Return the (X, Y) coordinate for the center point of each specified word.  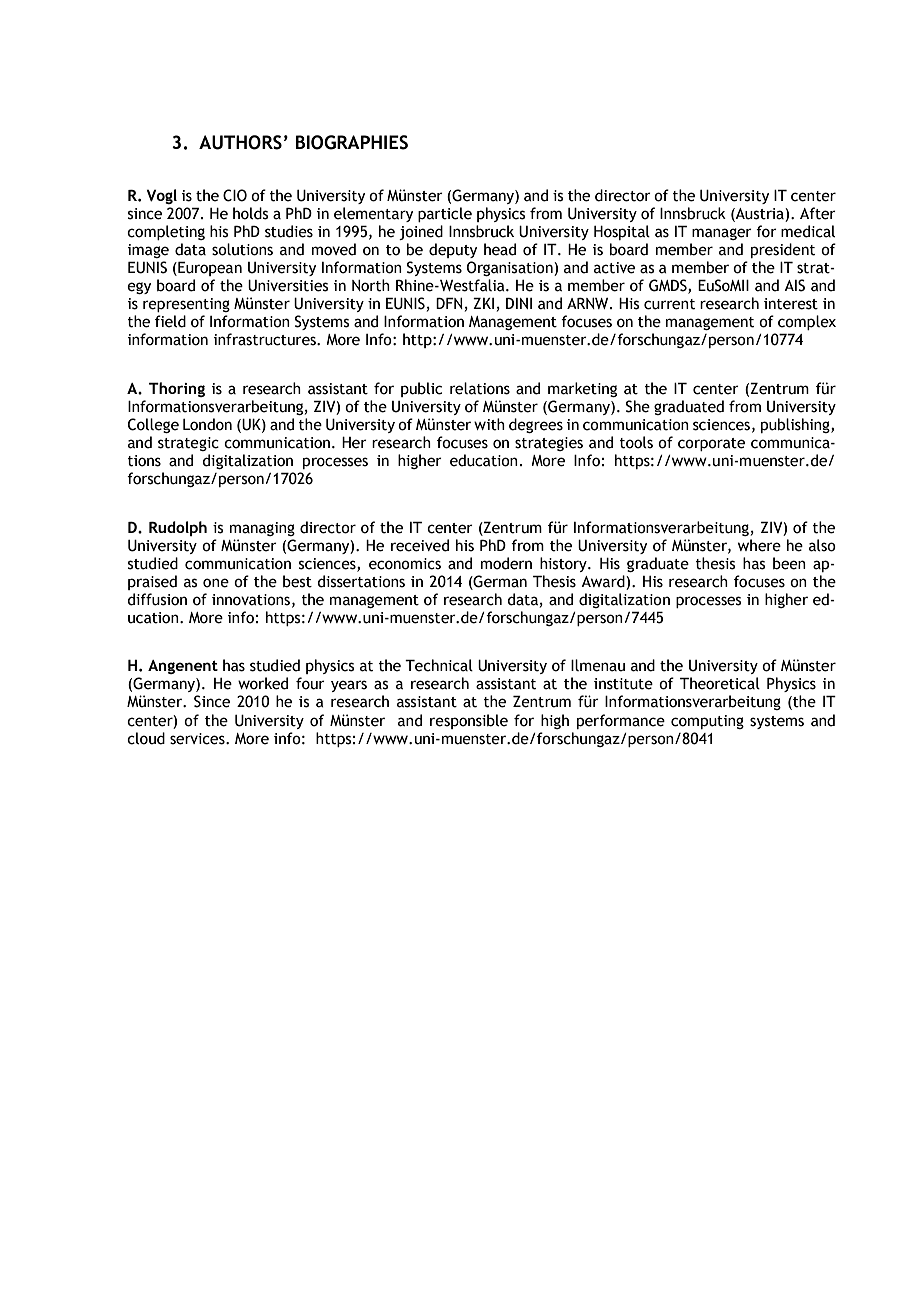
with (489, 424)
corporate (711, 444)
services (198, 739)
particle (445, 214)
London (207, 424)
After (818, 213)
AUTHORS (240, 142)
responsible (469, 721)
